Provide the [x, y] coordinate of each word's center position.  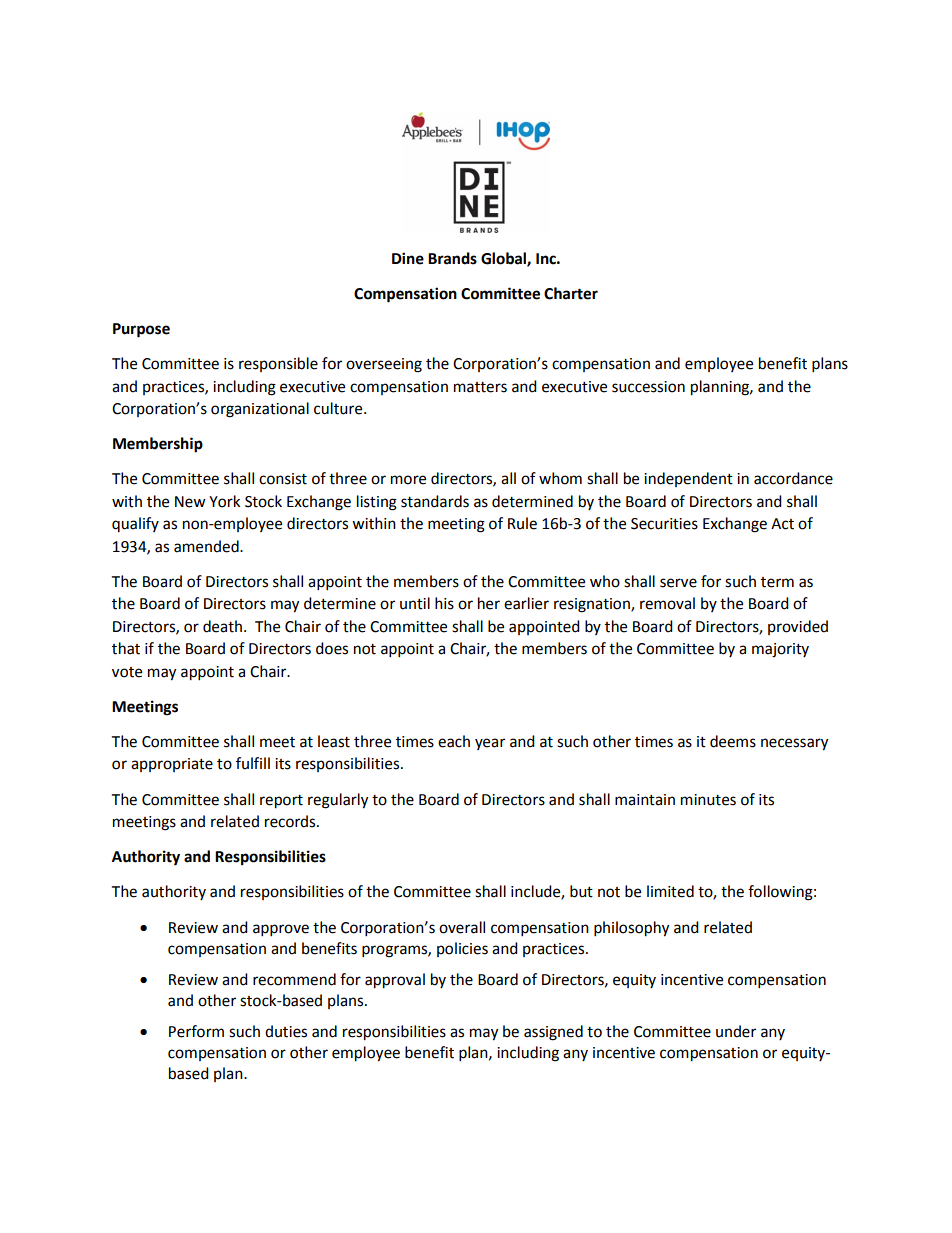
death [222, 626]
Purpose [141, 330]
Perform [196, 1031]
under [736, 1031]
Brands [452, 258]
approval [395, 981]
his [444, 603]
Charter [571, 293]
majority [780, 650]
